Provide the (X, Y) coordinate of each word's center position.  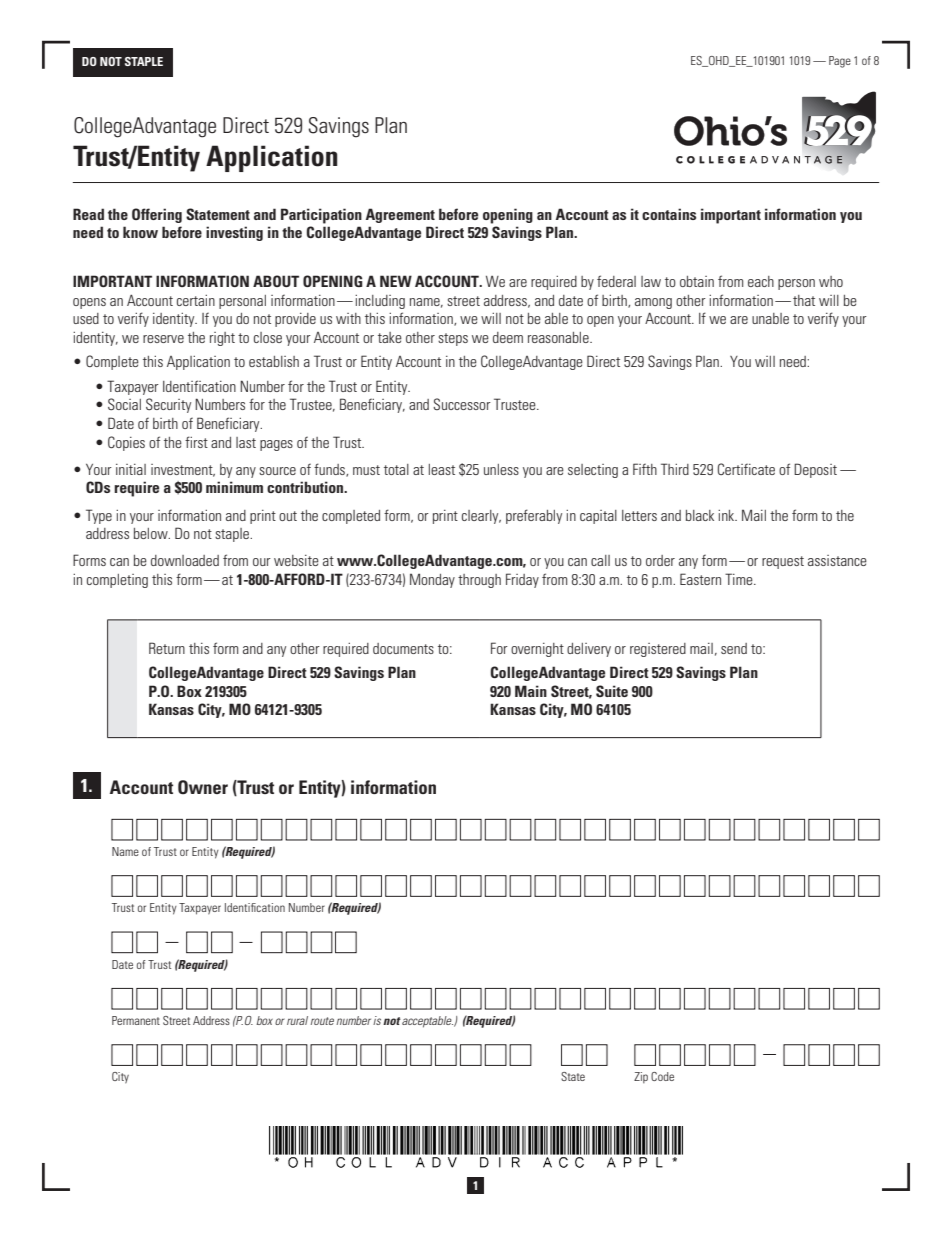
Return (167, 648)
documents (403, 648)
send (734, 648)
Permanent (136, 1020)
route (322, 1021)
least (442, 469)
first (196, 442)
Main (531, 691)
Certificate (746, 469)
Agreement (400, 215)
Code (662, 1076)
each (761, 281)
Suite (612, 691)
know (140, 232)
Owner (203, 787)
